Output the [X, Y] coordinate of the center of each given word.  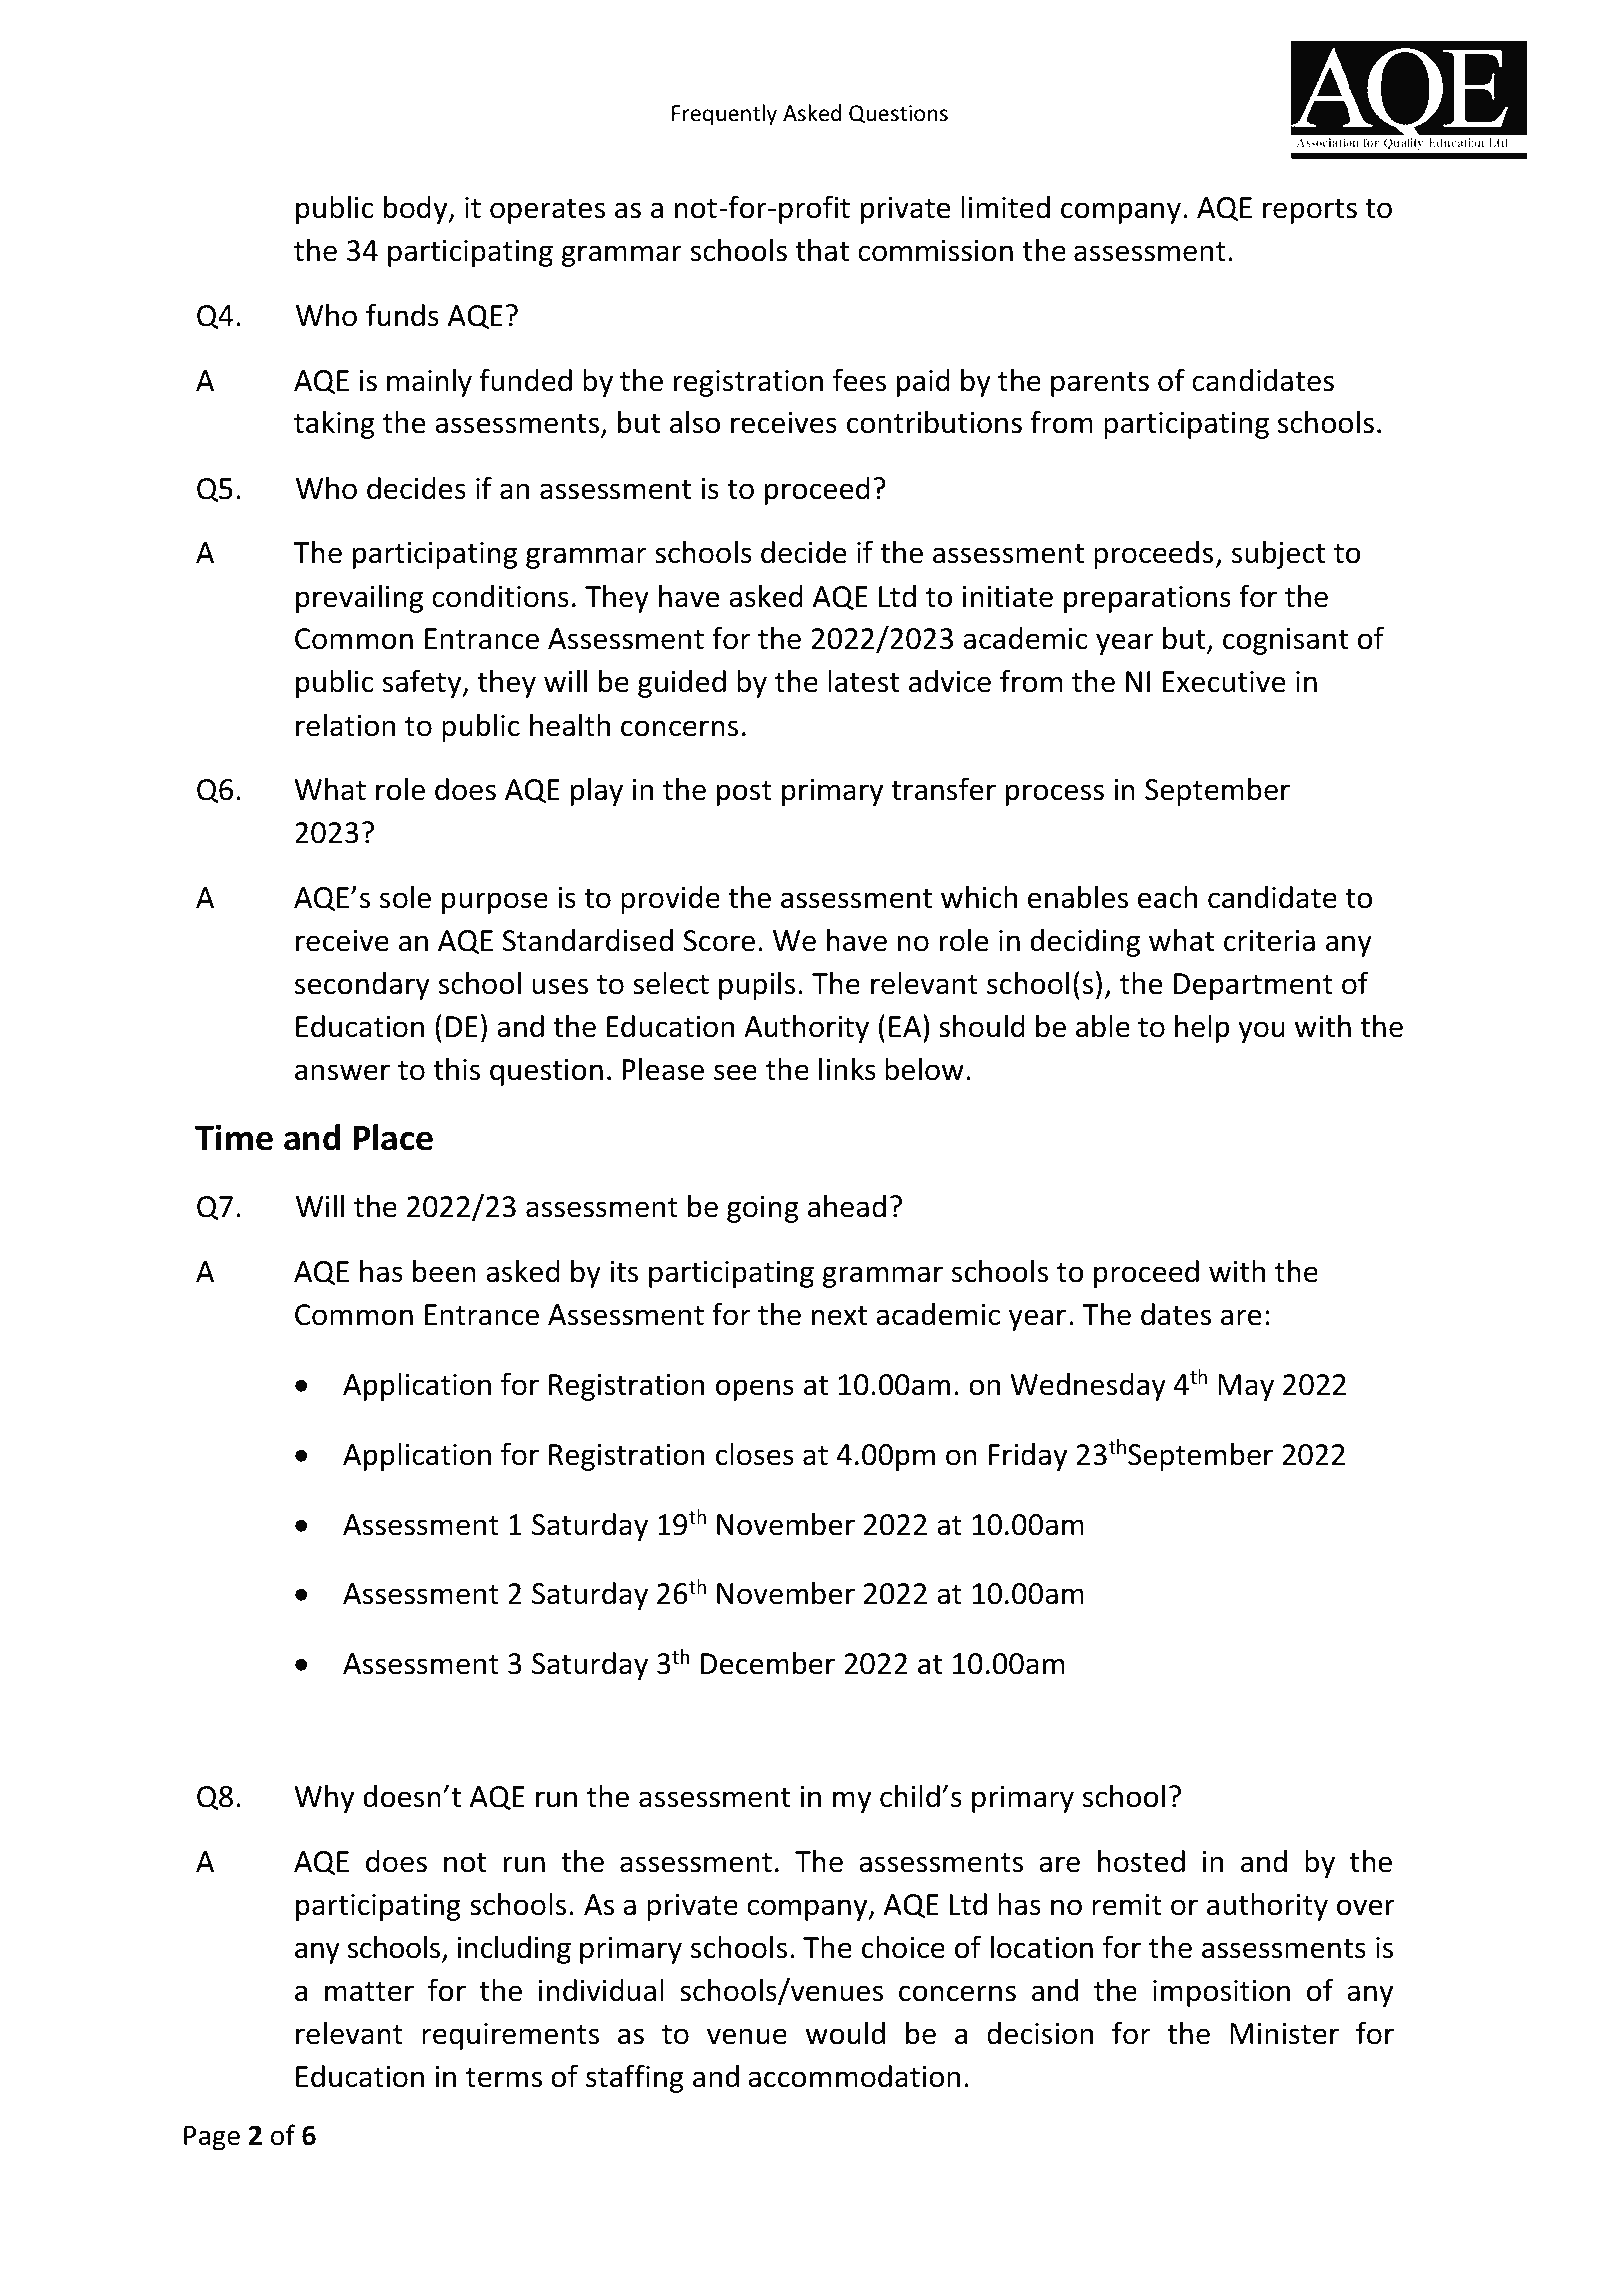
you [1261, 1032]
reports [1310, 211]
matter [369, 1992]
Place [393, 1137]
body [417, 209]
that [822, 250]
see [735, 1072]
